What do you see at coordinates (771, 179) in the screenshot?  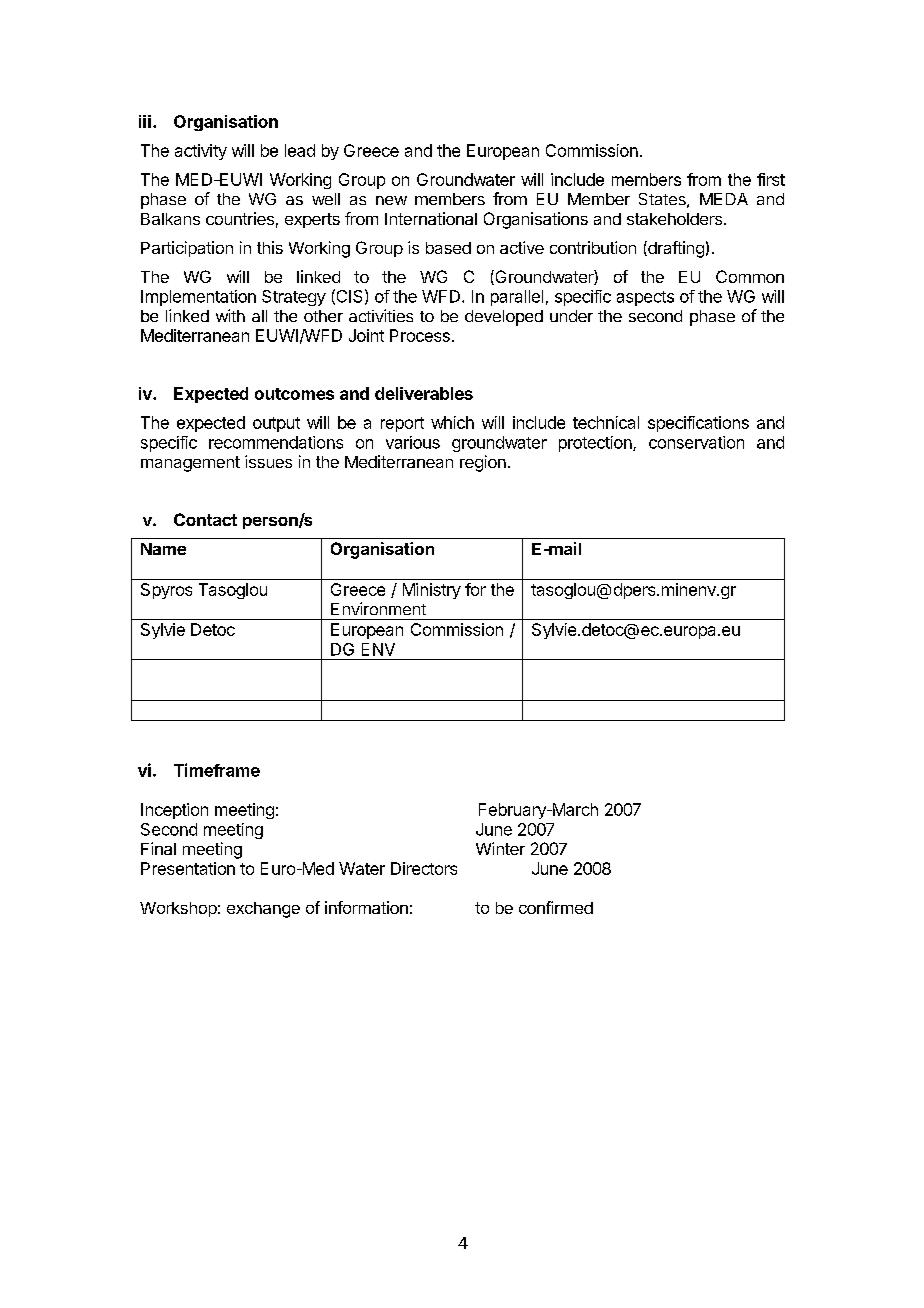 I see `first` at bounding box center [771, 179].
